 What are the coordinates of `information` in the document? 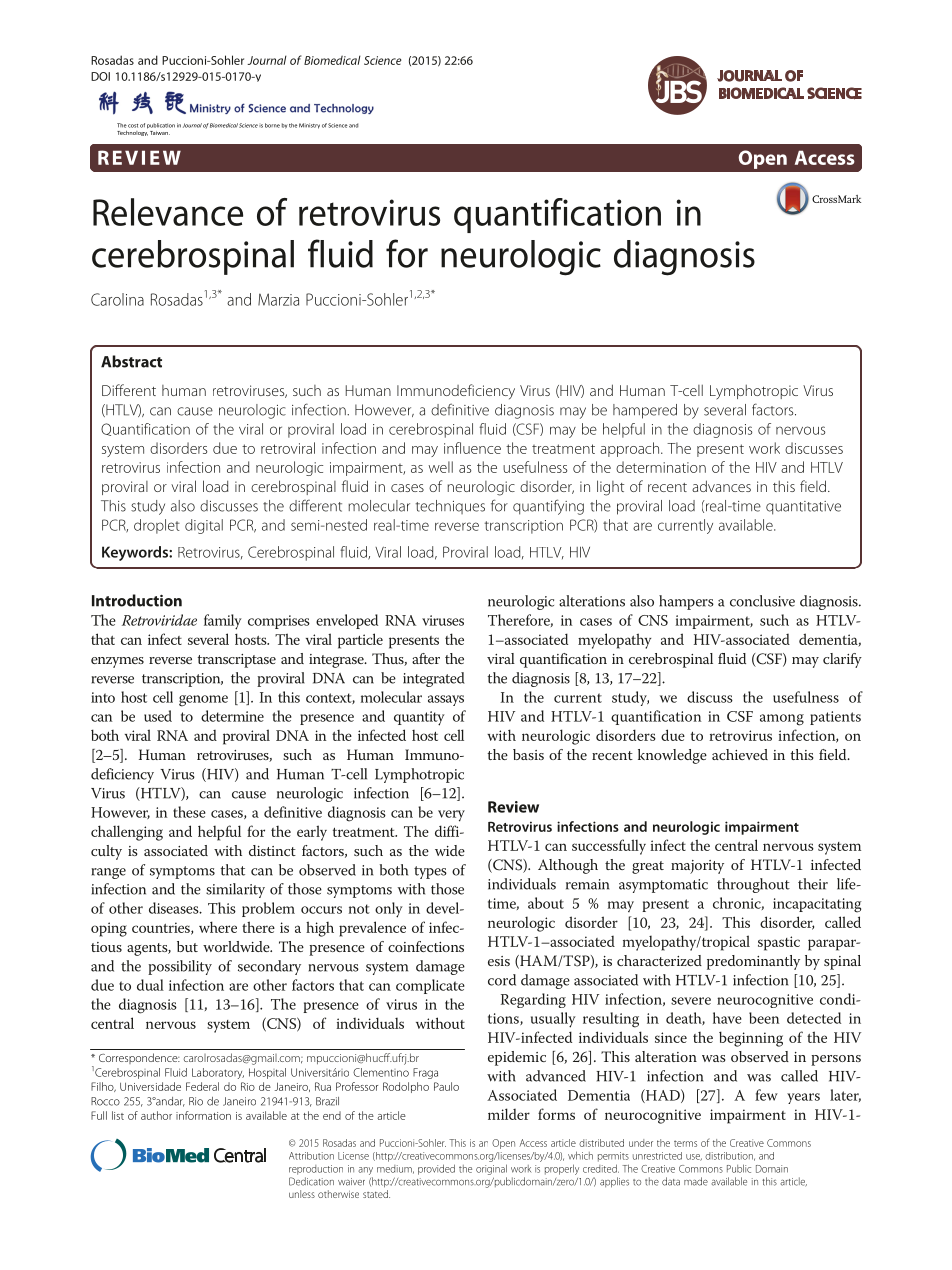 It's located at (203, 1115).
